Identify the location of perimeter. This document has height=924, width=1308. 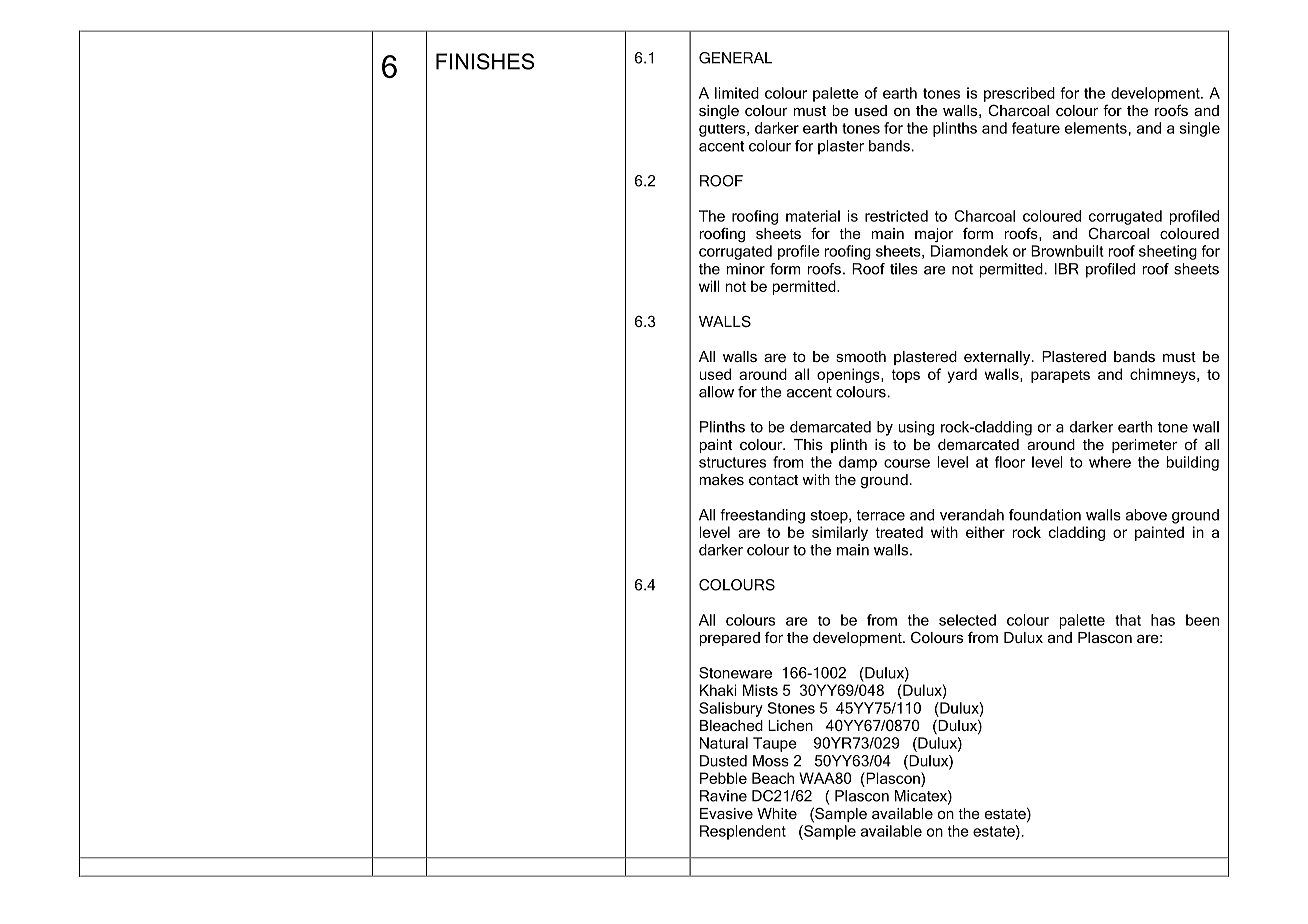
(1144, 446).
